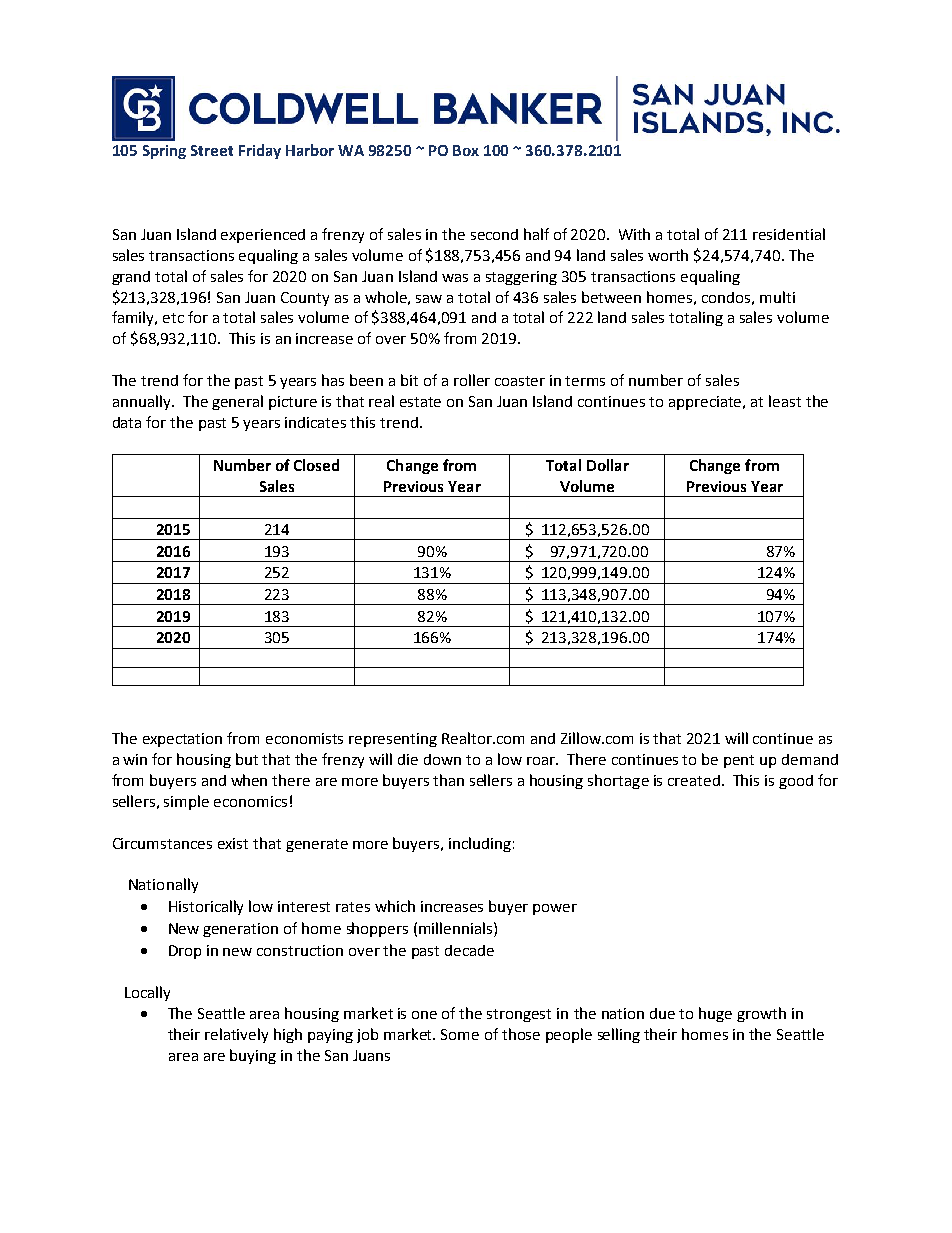  I want to click on least, so click(785, 401).
